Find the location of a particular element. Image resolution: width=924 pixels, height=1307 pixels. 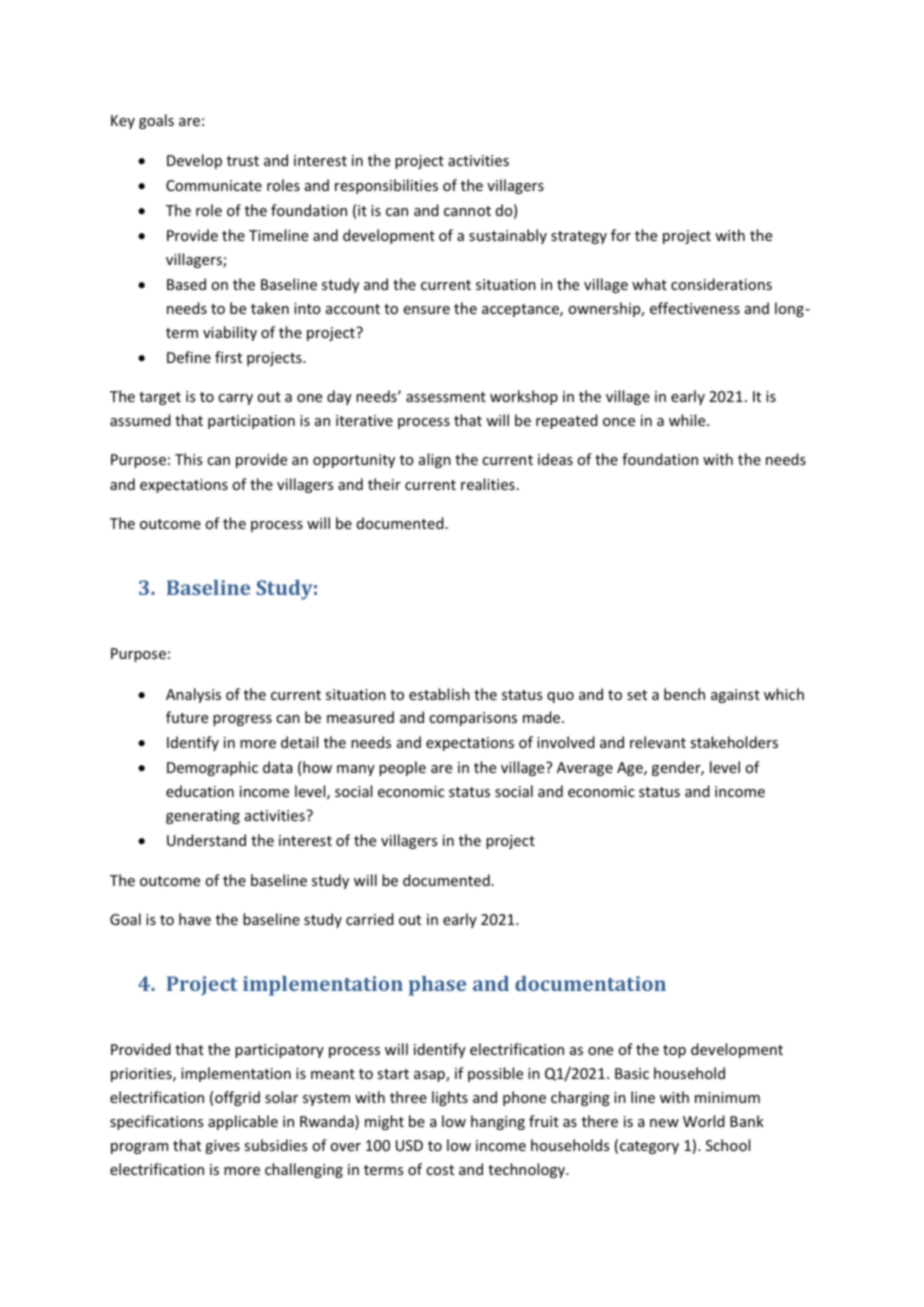

stakeholders is located at coordinates (734, 742).
